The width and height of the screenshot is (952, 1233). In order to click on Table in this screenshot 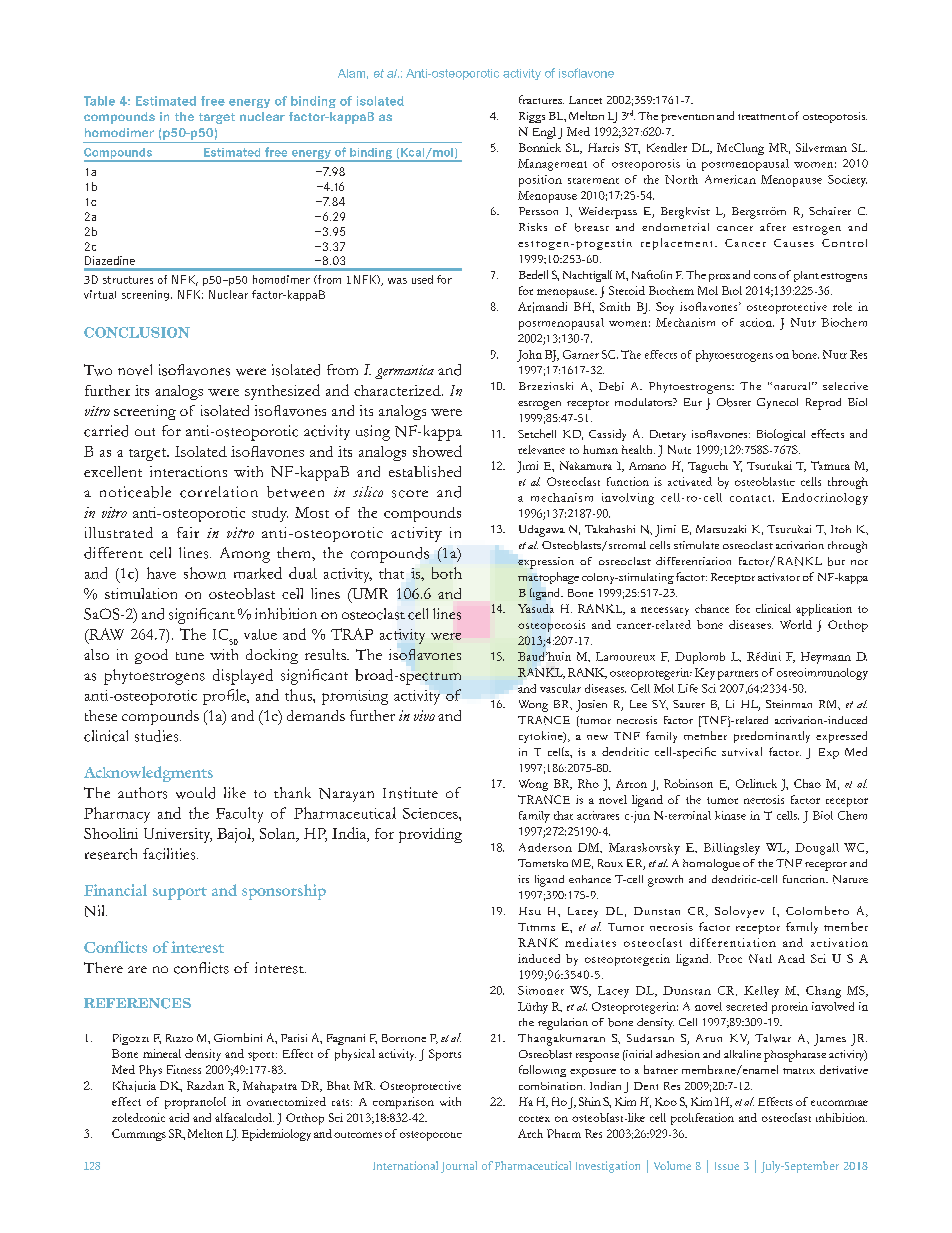, I will do `click(99, 101)`.
